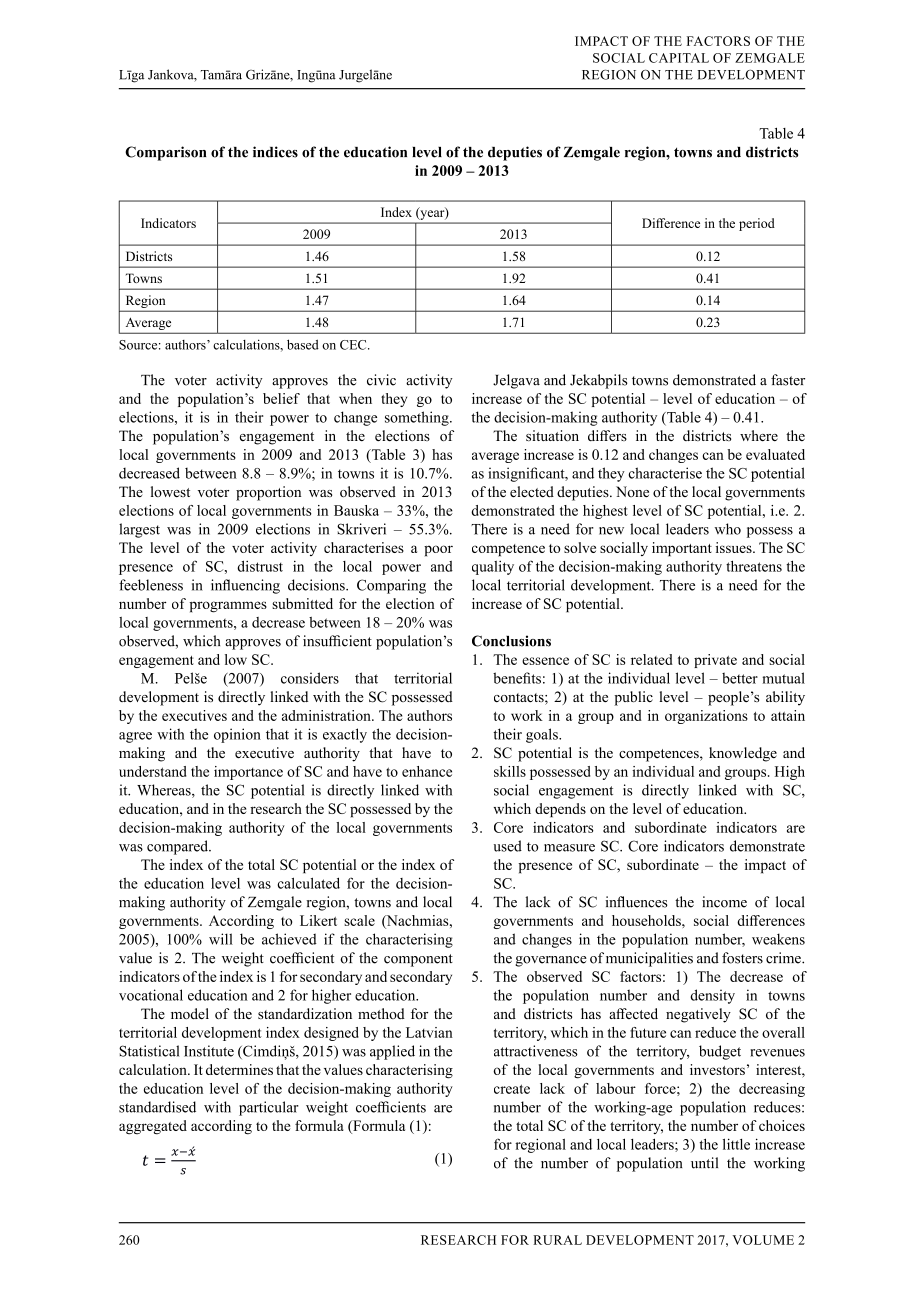  What do you see at coordinates (616, 1088) in the screenshot?
I see `labour` at bounding box center [616, 1088].
